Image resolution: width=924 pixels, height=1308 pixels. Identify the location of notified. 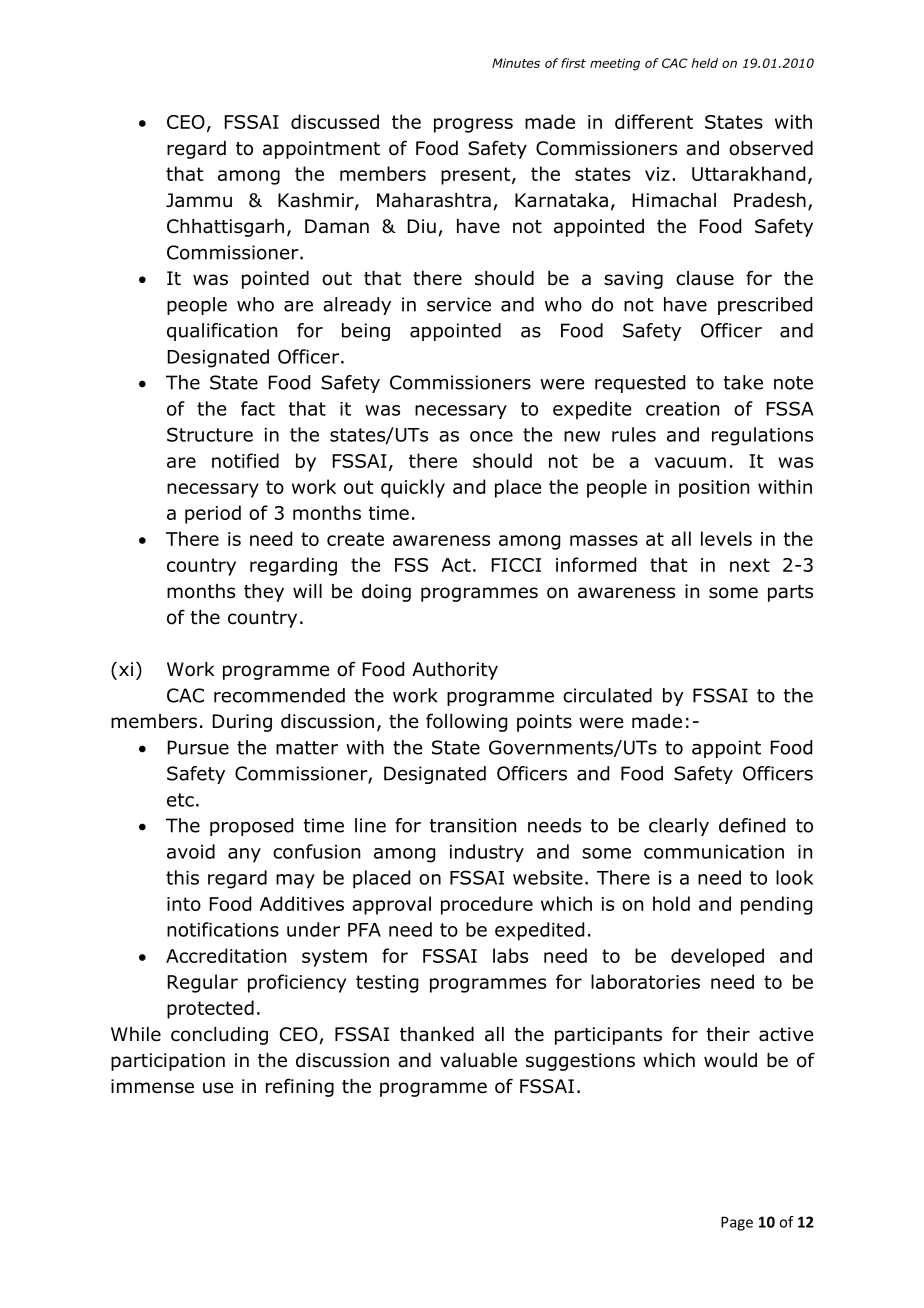
(245, 460).
